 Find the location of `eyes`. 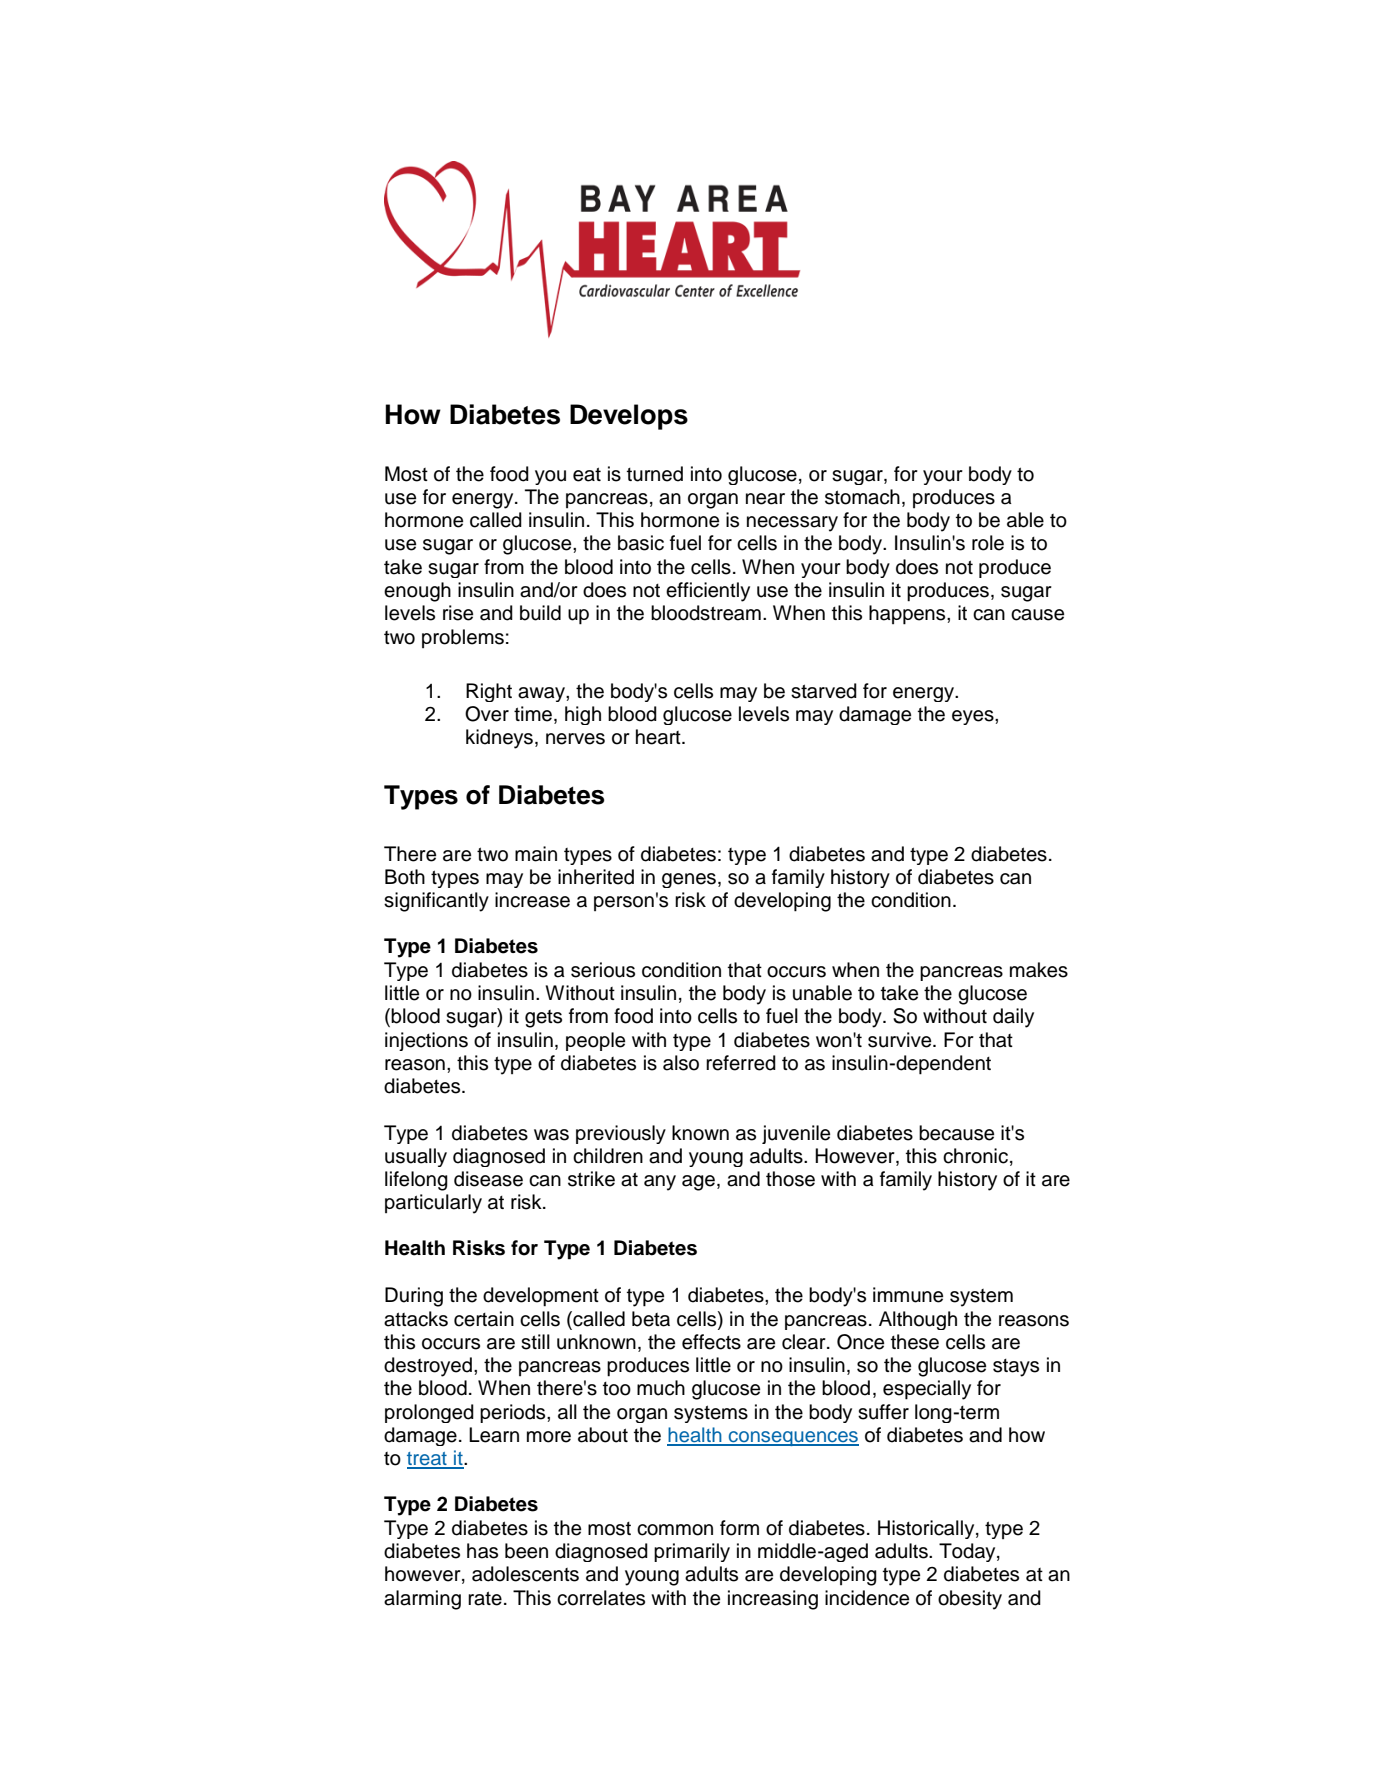

eyes is located at coordinates (974, 717).
